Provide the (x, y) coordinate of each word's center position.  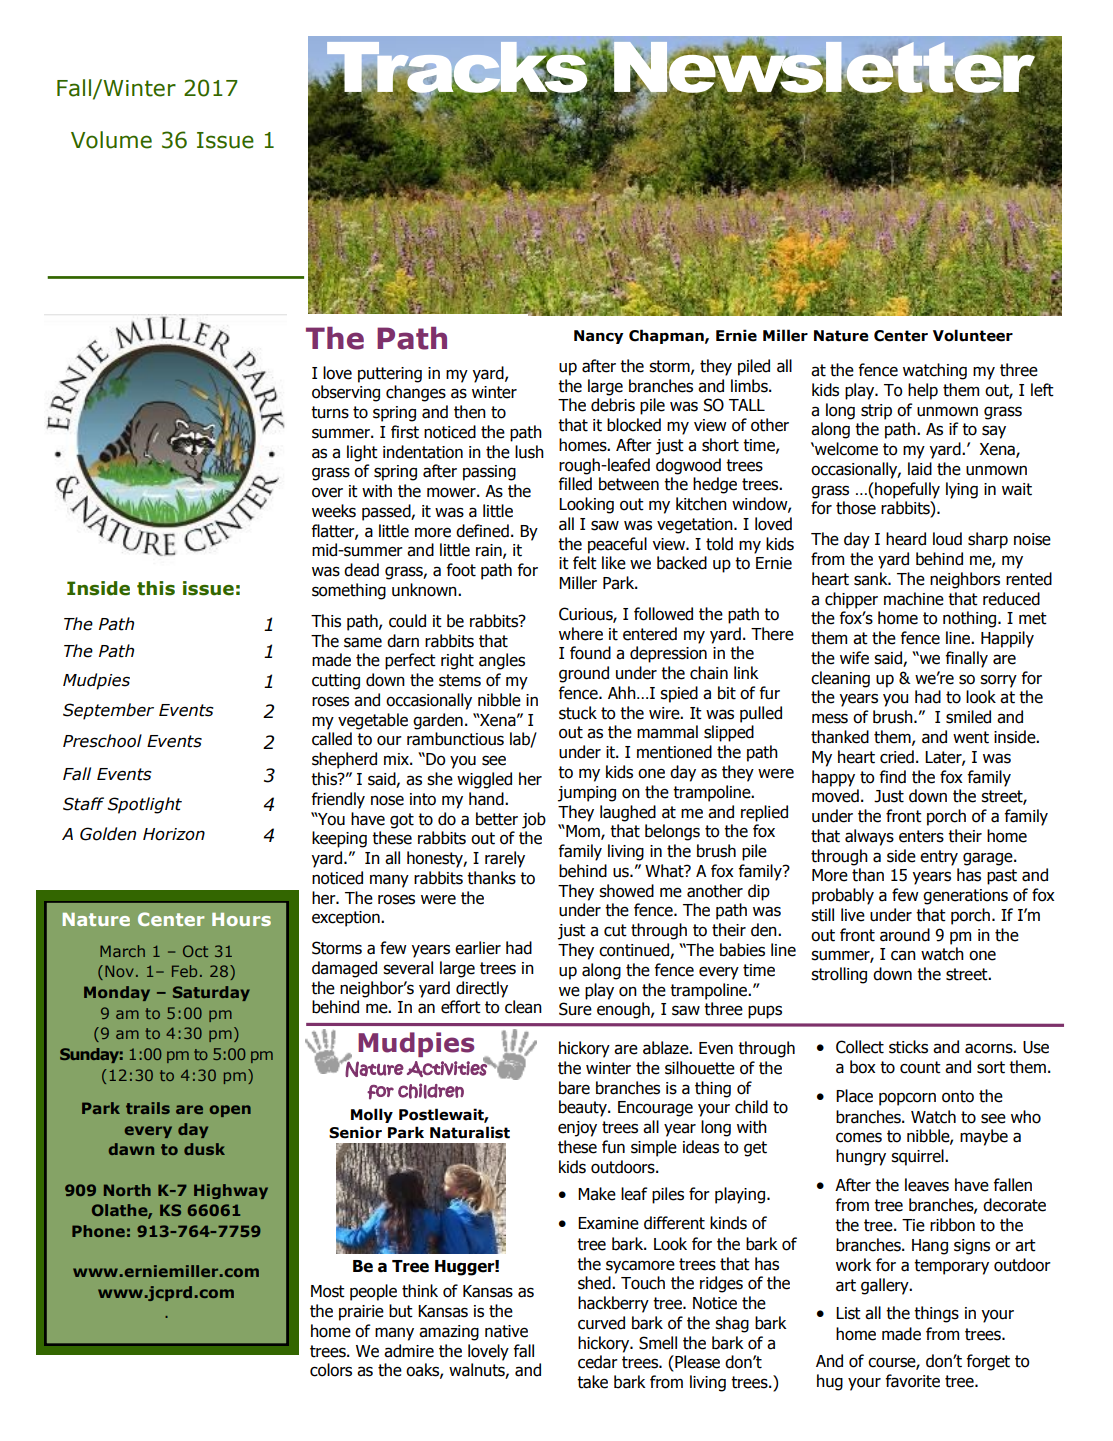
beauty (584, 1108)
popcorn (907, 1099)
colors (331, 1370)
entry (939, 858)
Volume (111, 140)
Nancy (599, 337)
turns (330, 412)
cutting (336, 682)
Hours (241, 919)
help (923, 391)
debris (613, 405)
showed (626, 891)
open (230, 1111)
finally (966, 659)
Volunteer (973, 335)
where (581, 634)
